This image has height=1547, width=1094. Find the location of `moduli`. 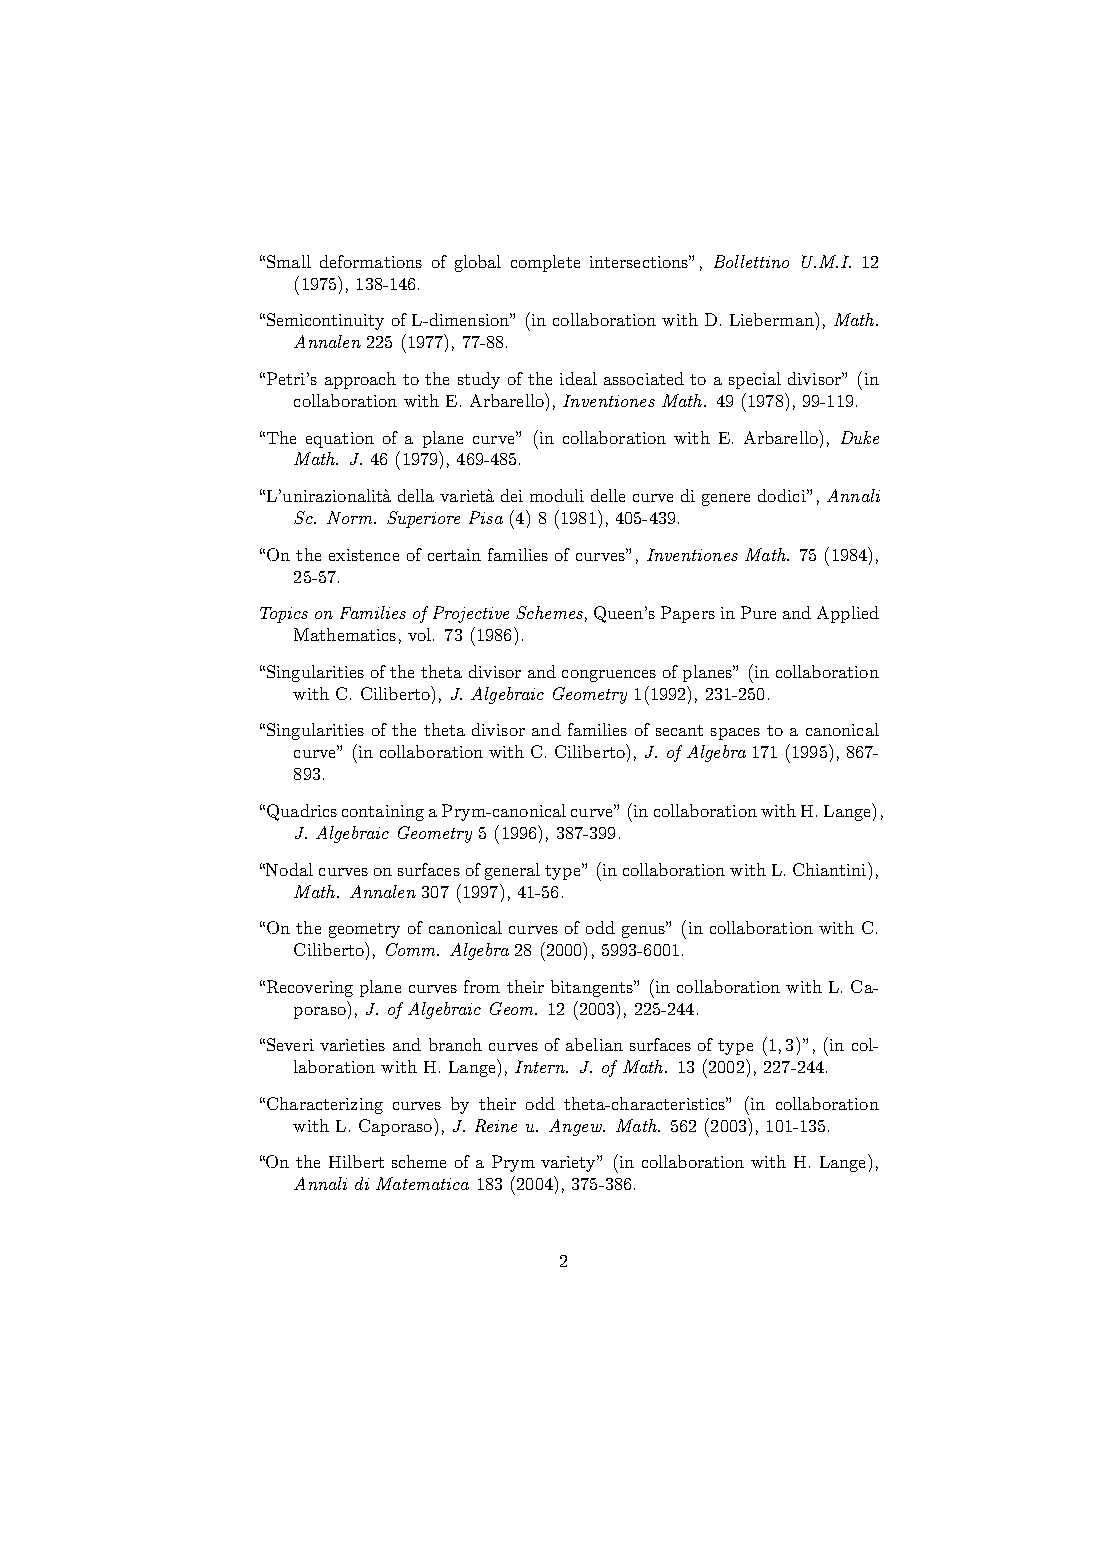

moduli is located at coordinates (557, 495).
